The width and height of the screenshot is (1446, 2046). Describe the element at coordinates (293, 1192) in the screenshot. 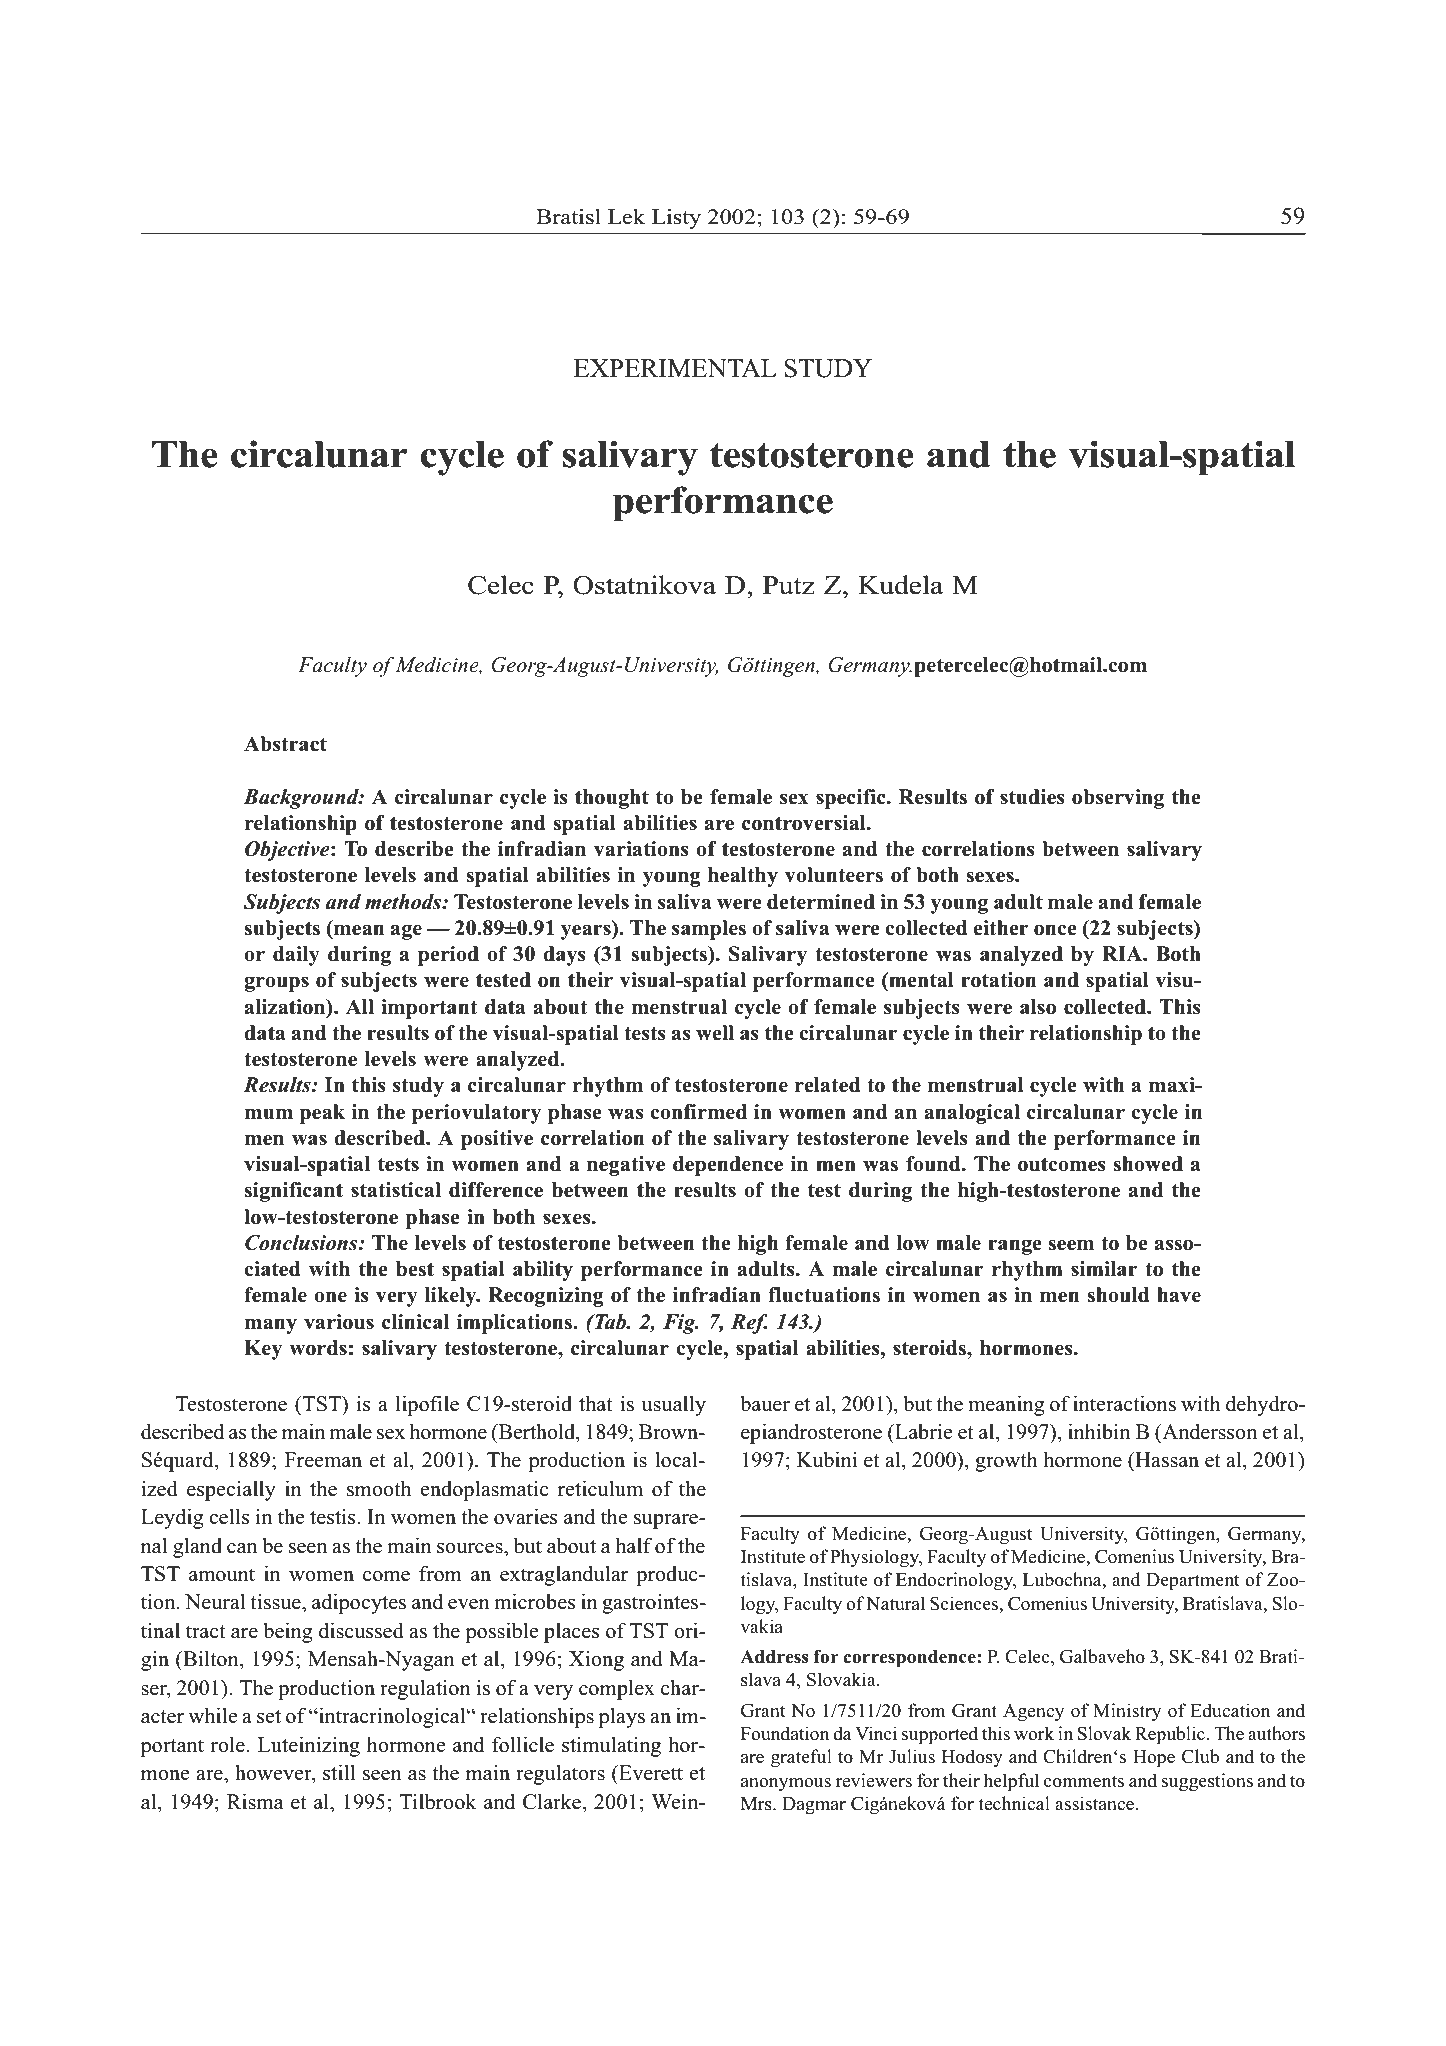

I see `significant` at that location.
